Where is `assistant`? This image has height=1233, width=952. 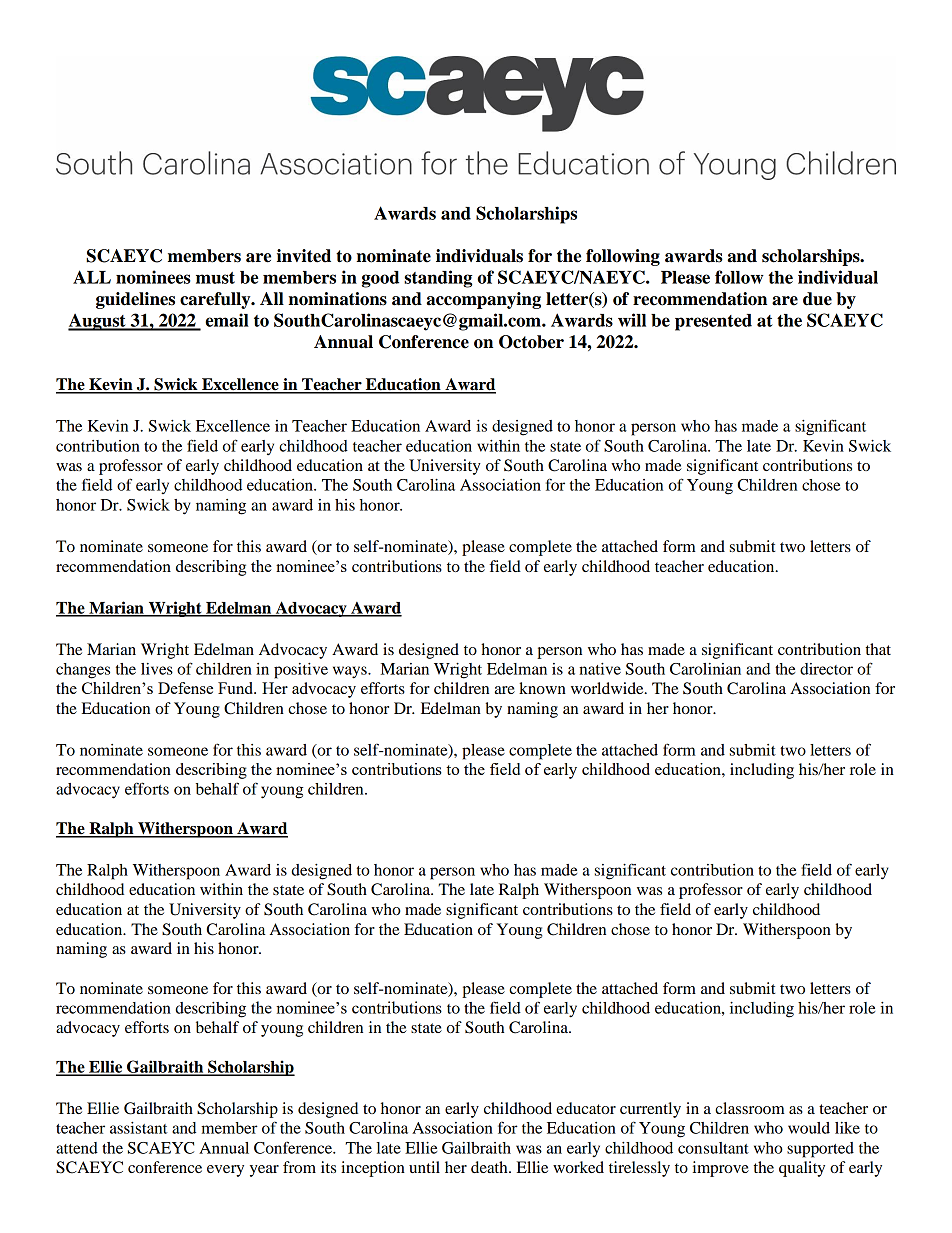
assistant is located at coordinates (139, 1128).
